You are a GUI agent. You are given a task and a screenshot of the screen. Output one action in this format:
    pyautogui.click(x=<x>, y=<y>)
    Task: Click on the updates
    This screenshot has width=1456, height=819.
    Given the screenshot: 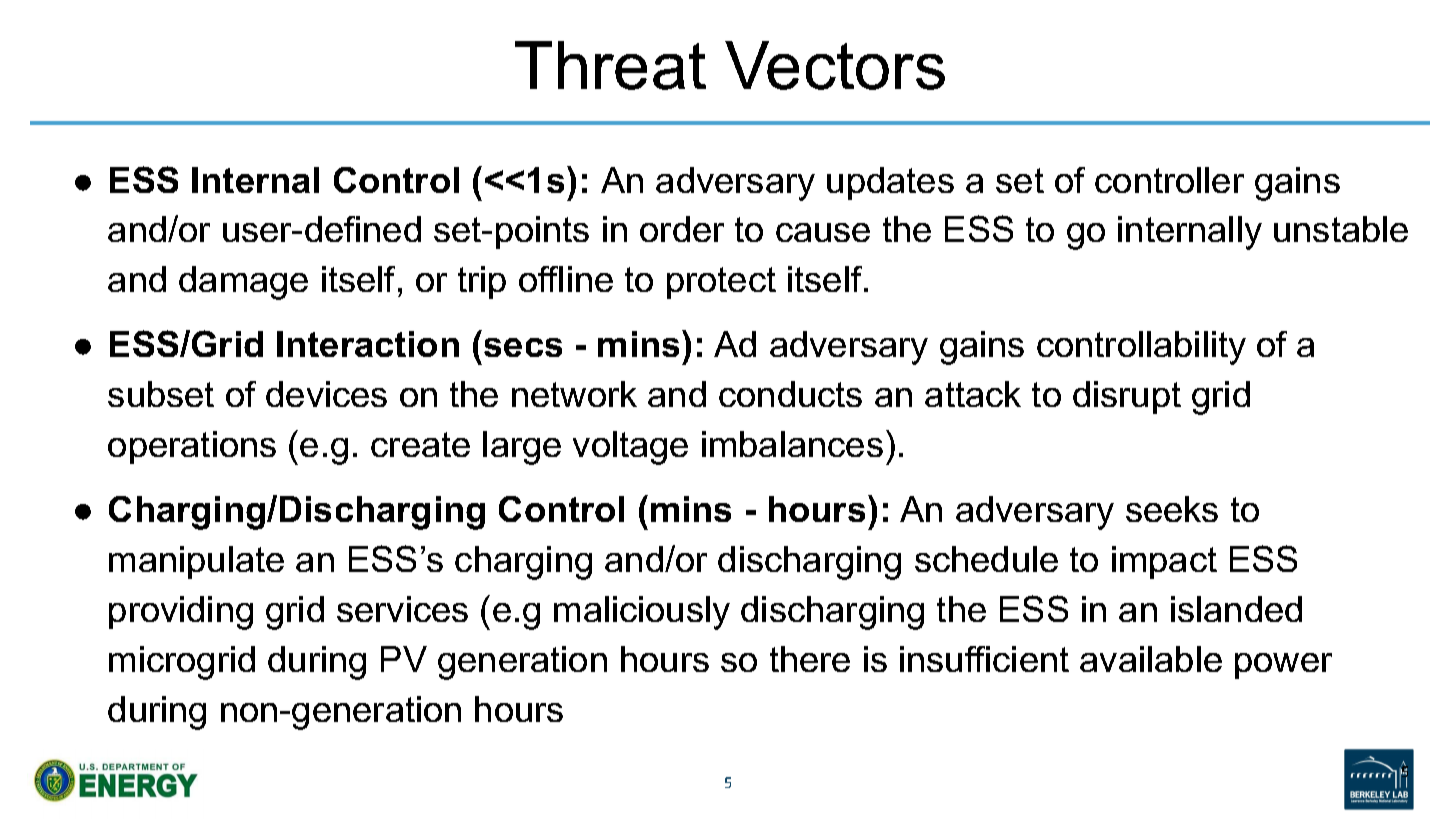 What is the action you would take?
    pyautogui.click(x=890, y=183)
